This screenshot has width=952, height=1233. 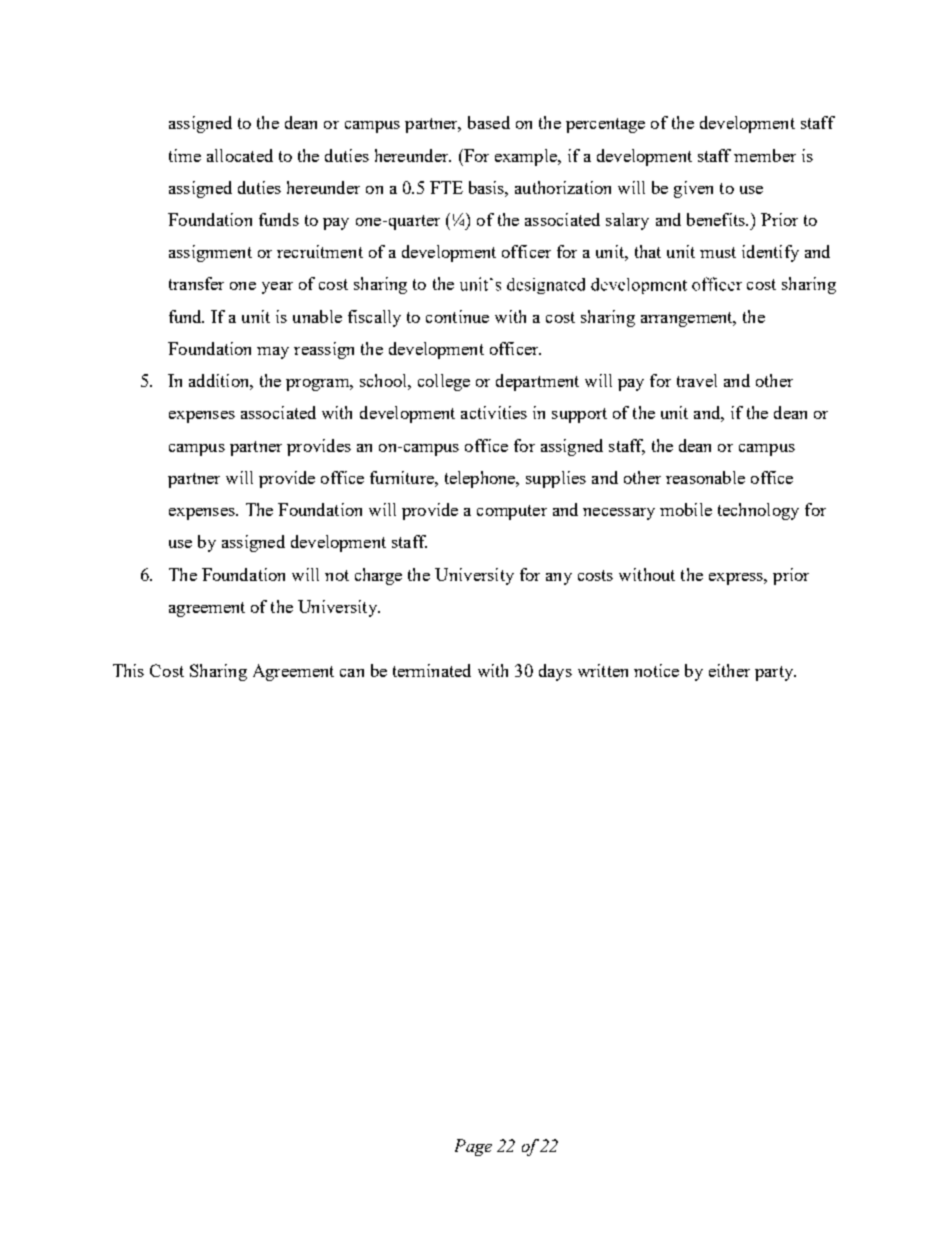 I want to click on time, so click(x=185, y=155).
